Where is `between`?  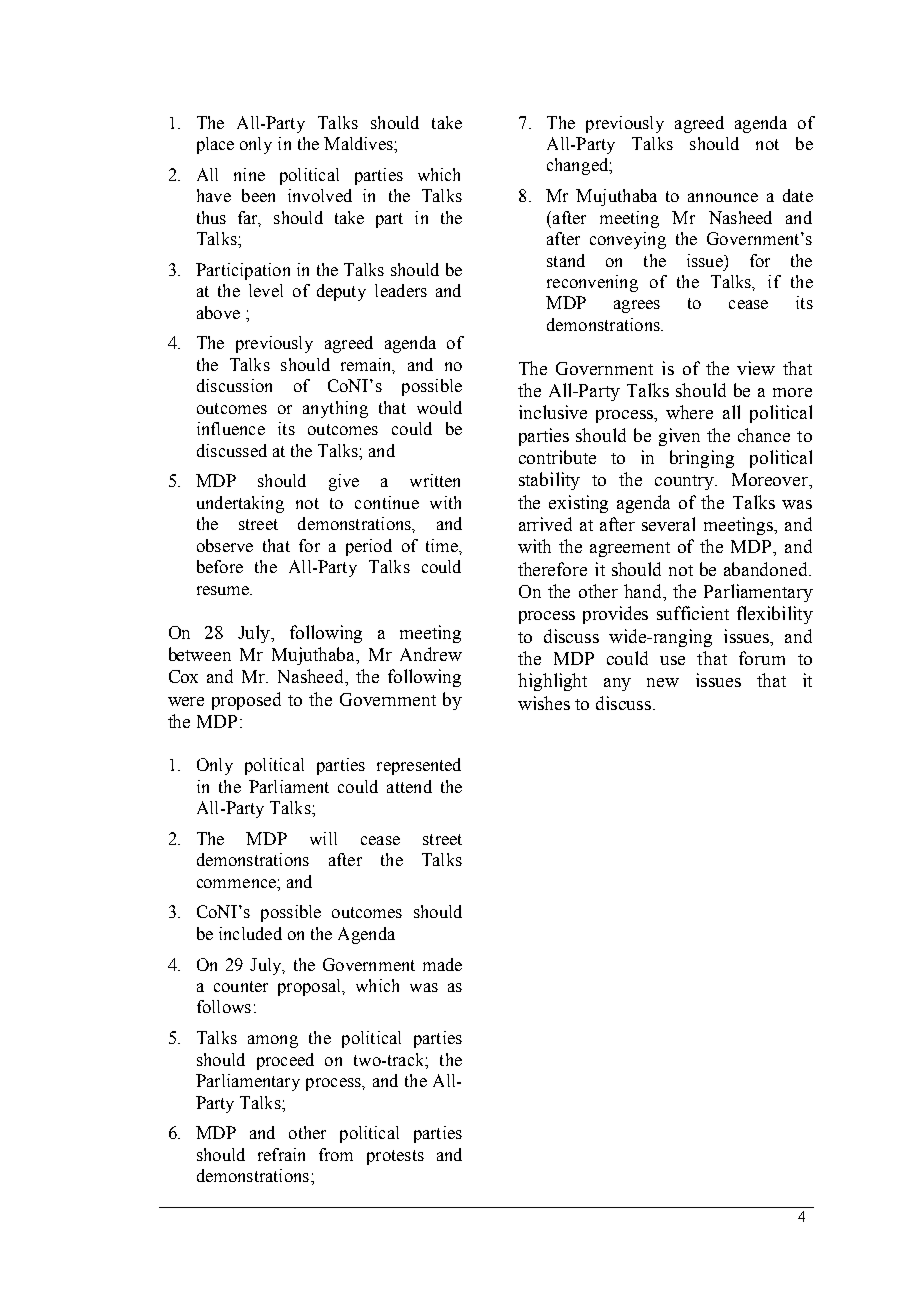
between is located at coordinates (200, 654).
